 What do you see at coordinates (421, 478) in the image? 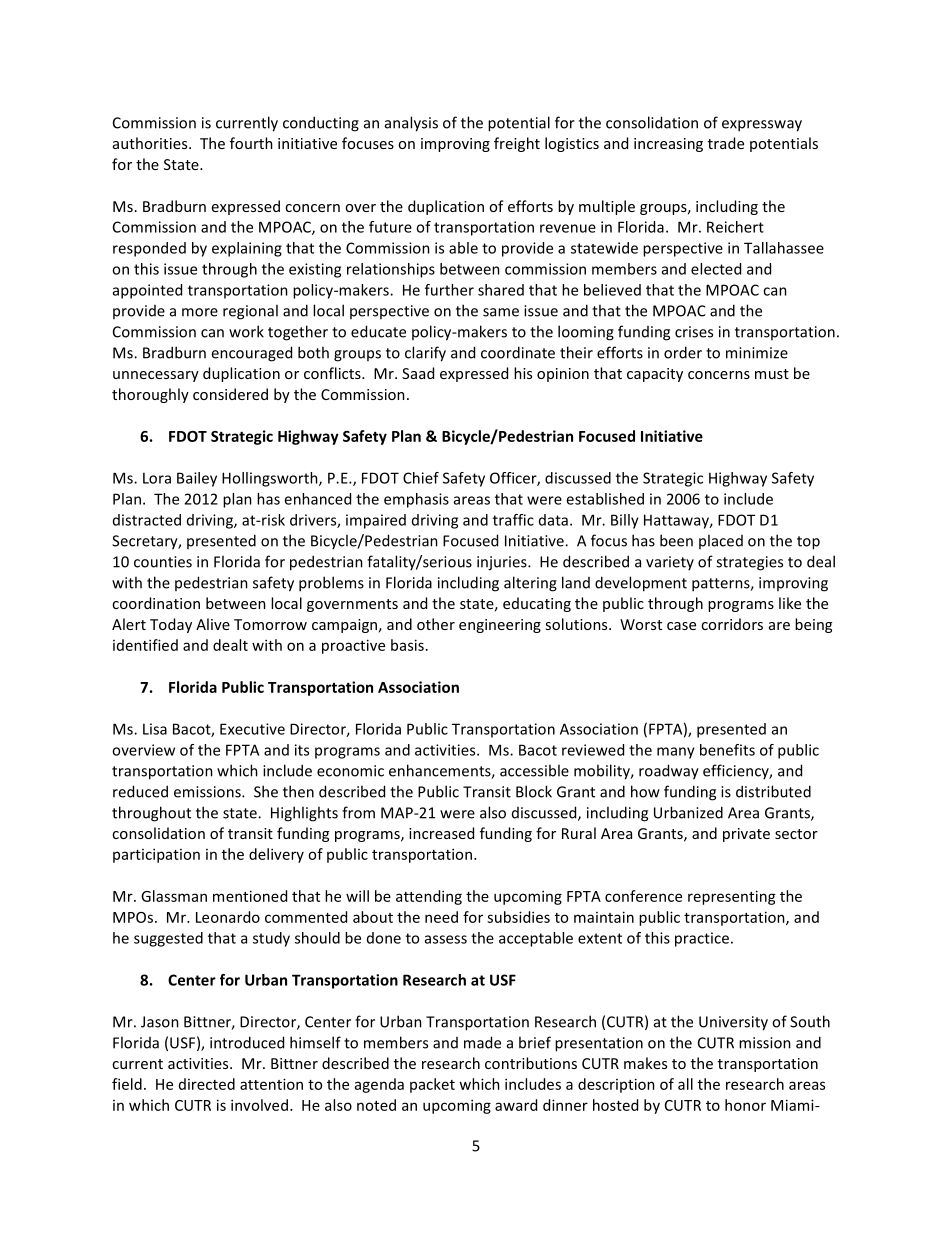
I see `Chief` at bounding box center [421, 478].
